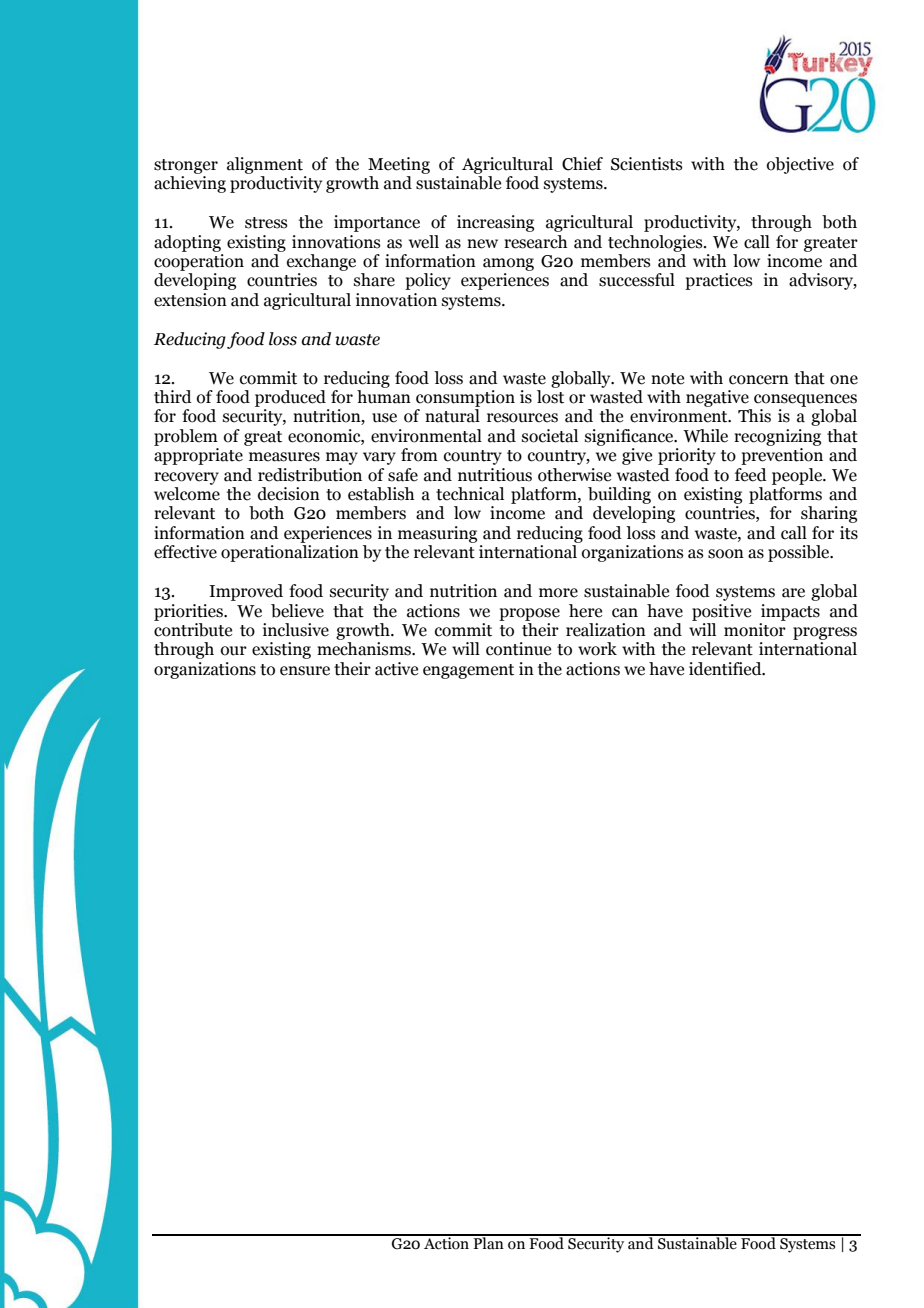 This image has width=924, height=1308. I want to click on active, so click(396, 669).
